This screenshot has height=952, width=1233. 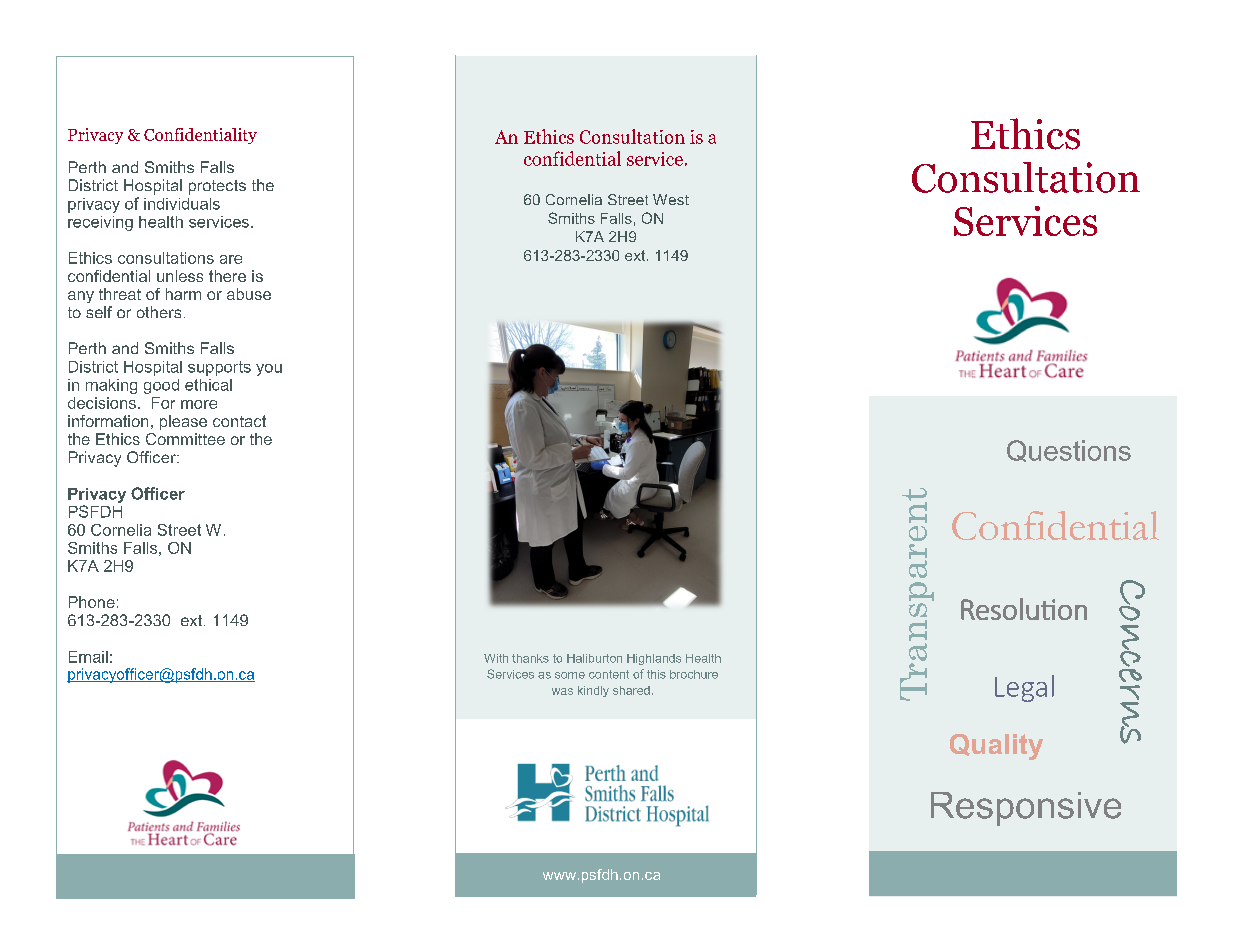 I want to click on Resolution, so click(x=1024, y=609).
